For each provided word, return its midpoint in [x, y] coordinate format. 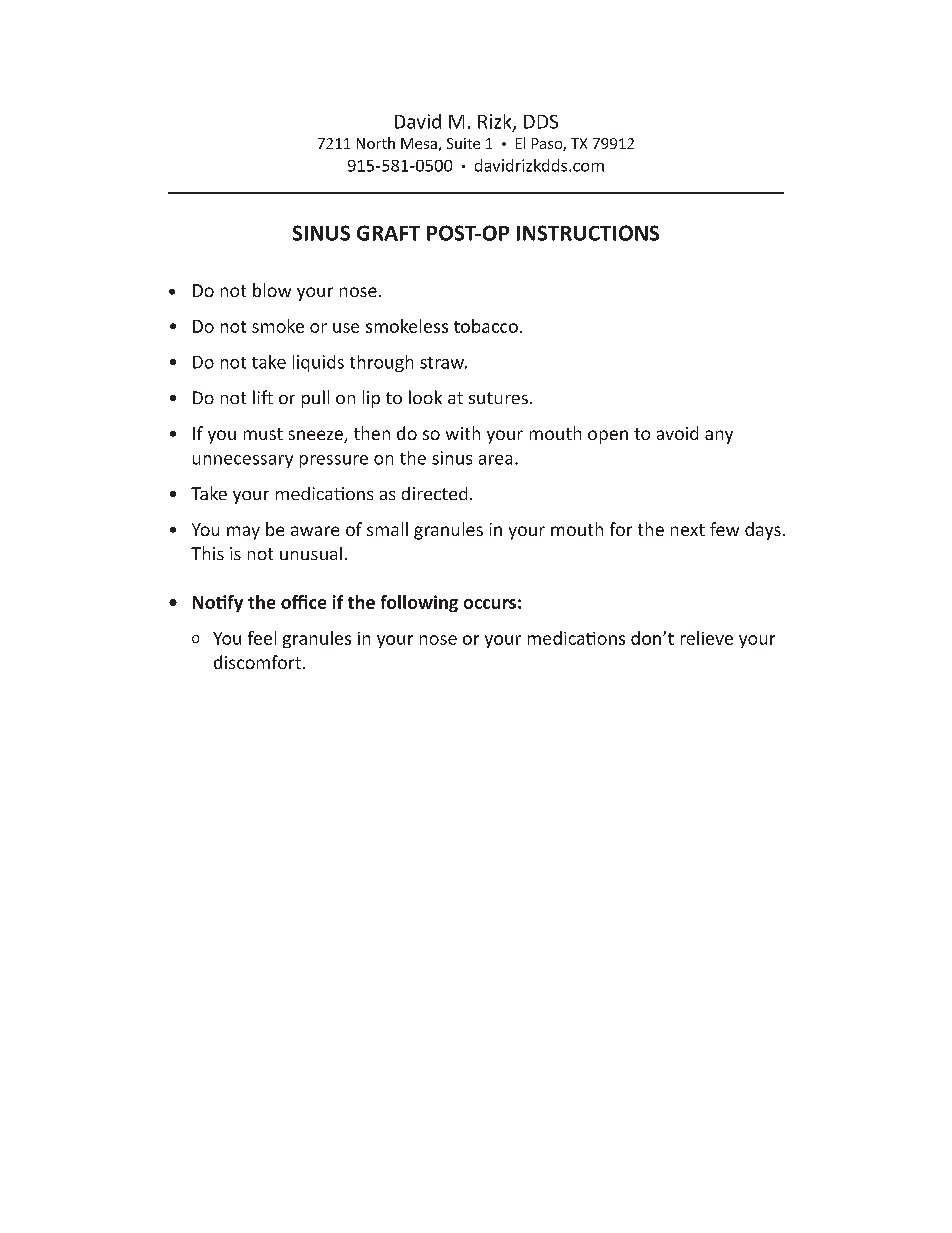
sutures [498, 398]
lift [263, 397]
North [376, 143]
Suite [463, 143]
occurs [490, 604]
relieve [707, 638]
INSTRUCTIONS [588, 233]
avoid [677, 433]
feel [262, 638]
